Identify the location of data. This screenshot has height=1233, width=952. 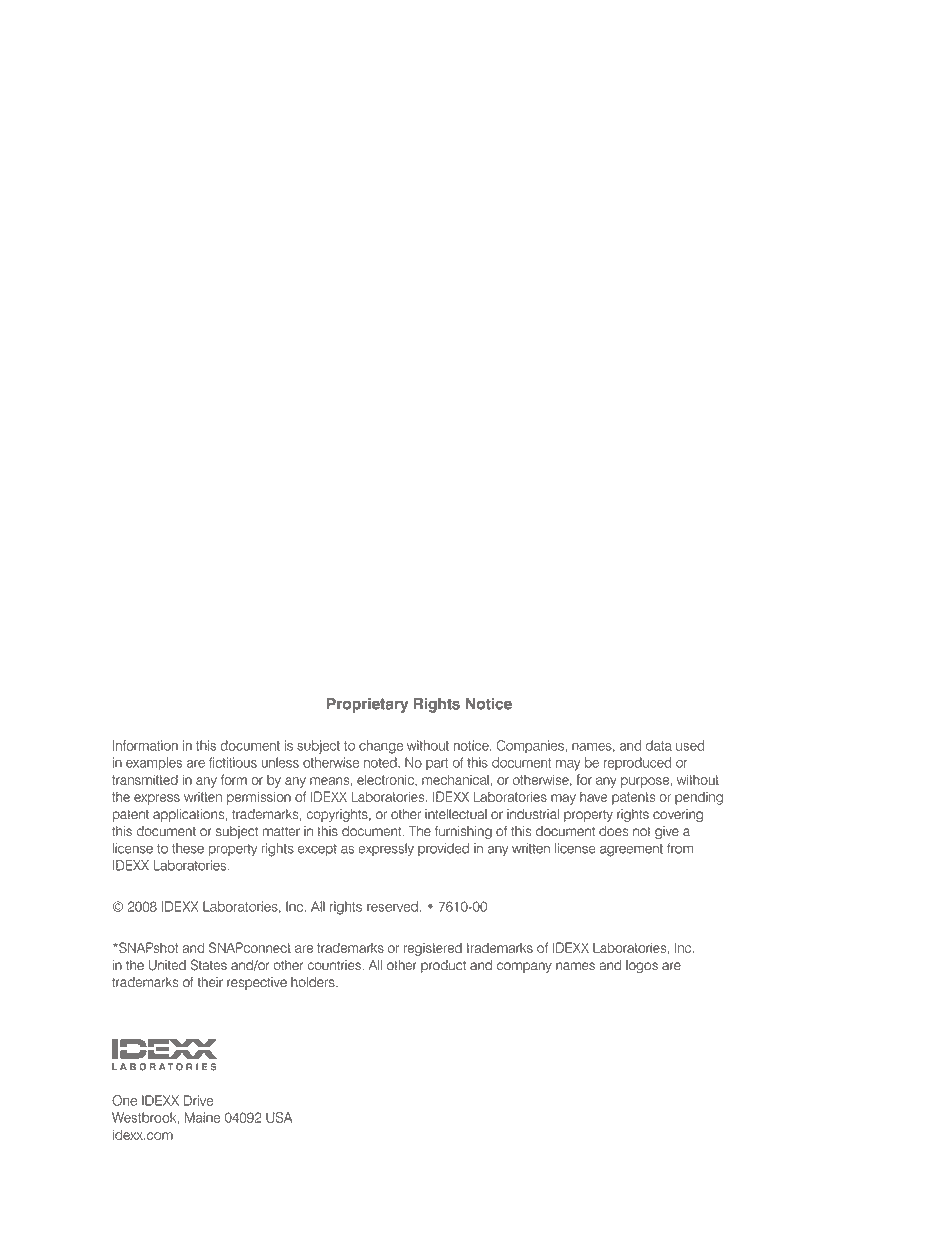
(659, 745).
